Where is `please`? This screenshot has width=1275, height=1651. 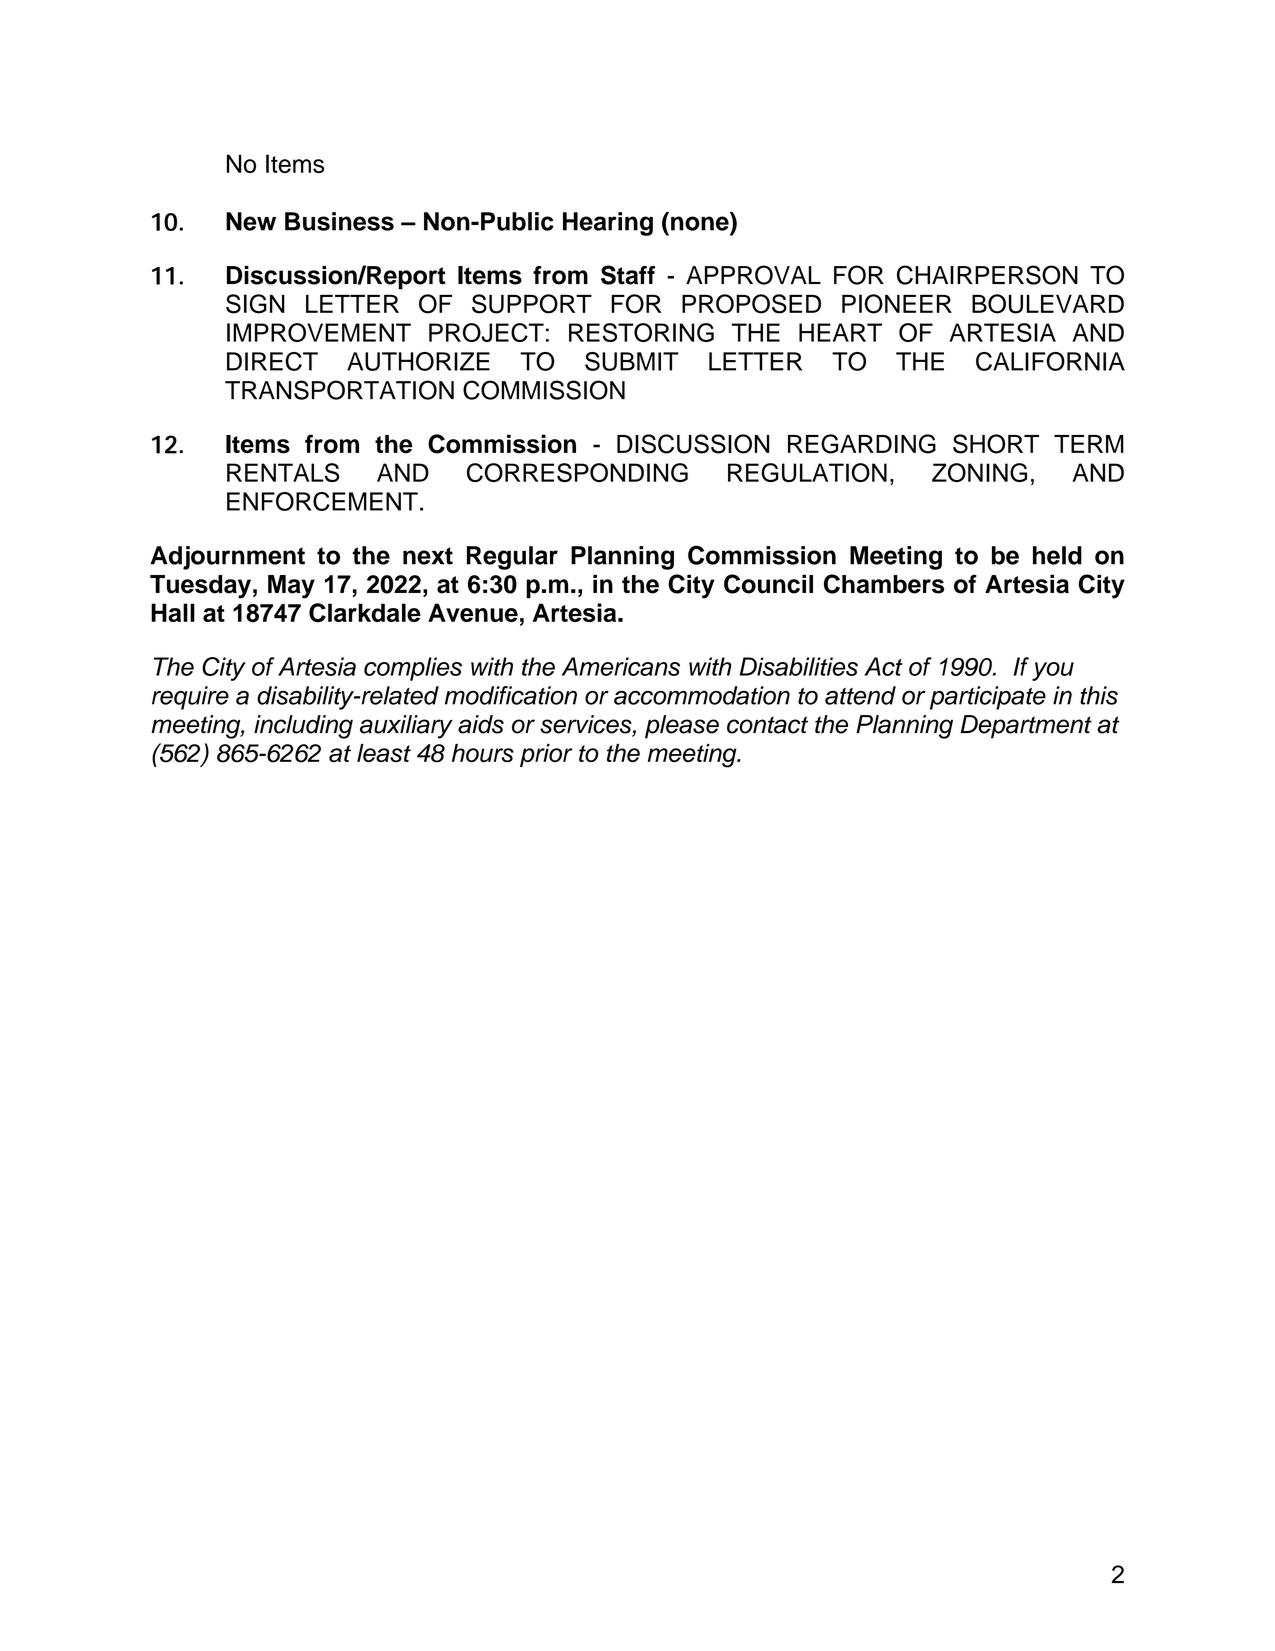
please is located at coordinates (682, 727).
